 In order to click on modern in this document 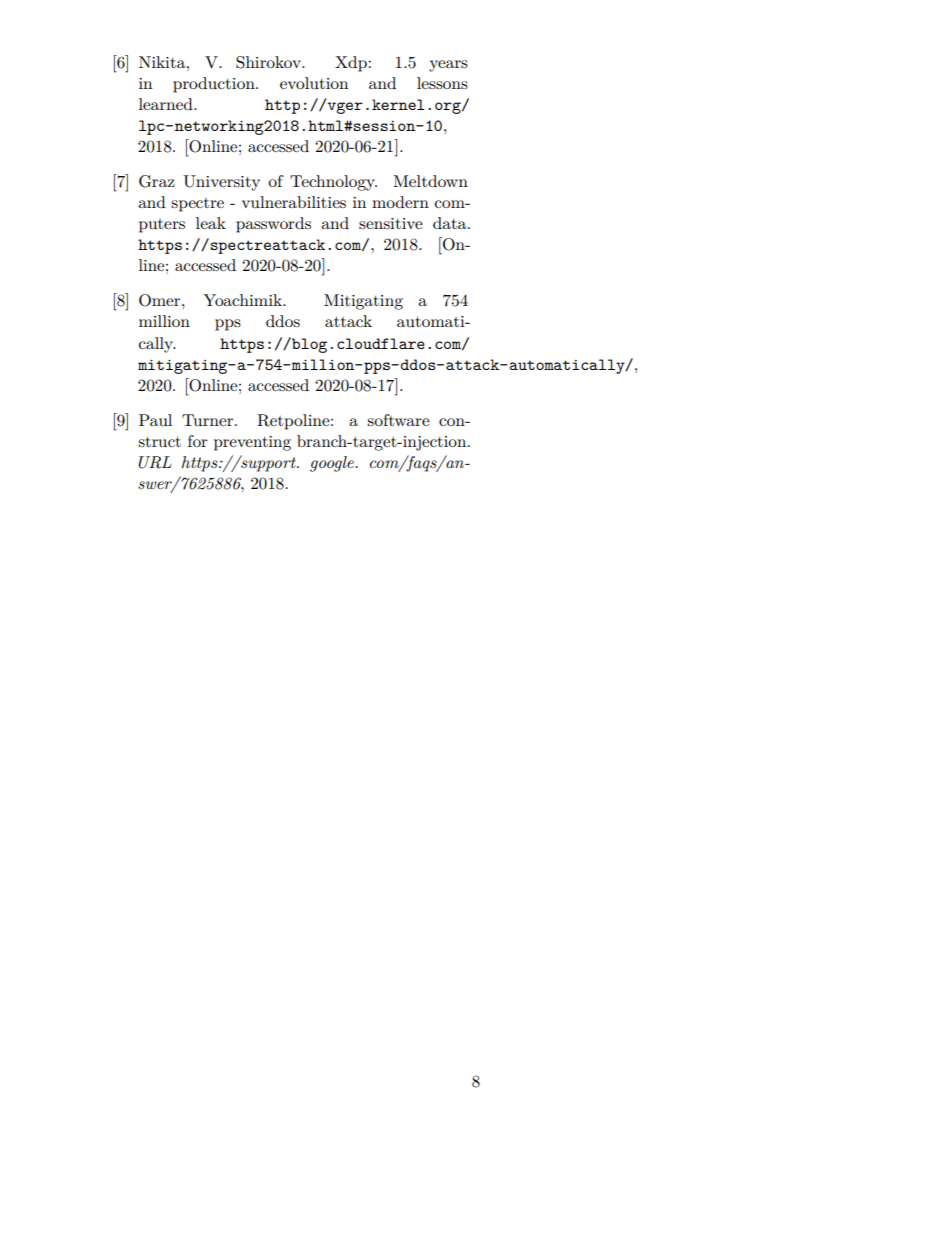, I will do `click(400, 202)`.
